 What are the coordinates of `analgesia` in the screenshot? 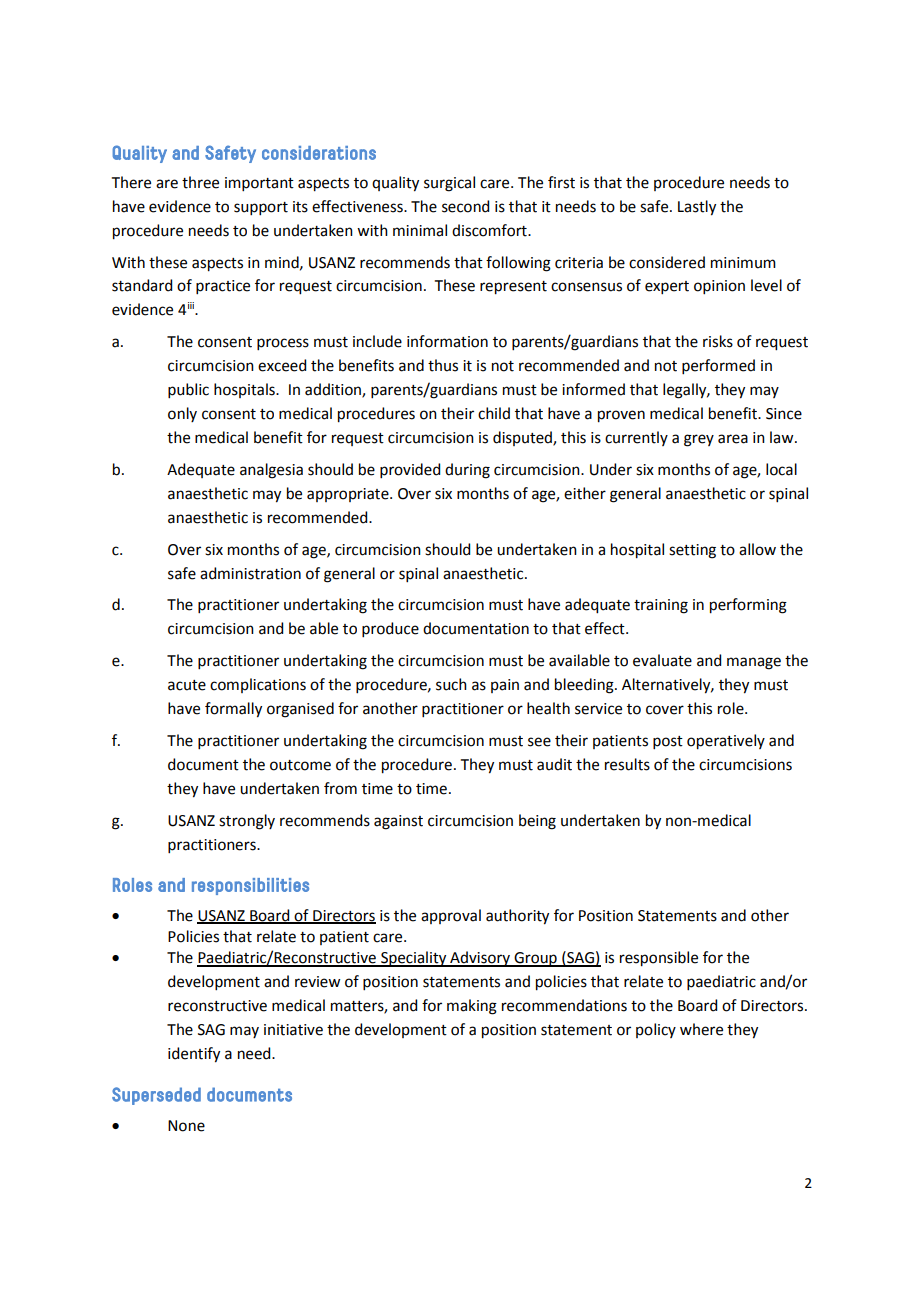 It's located at (271, 471).
